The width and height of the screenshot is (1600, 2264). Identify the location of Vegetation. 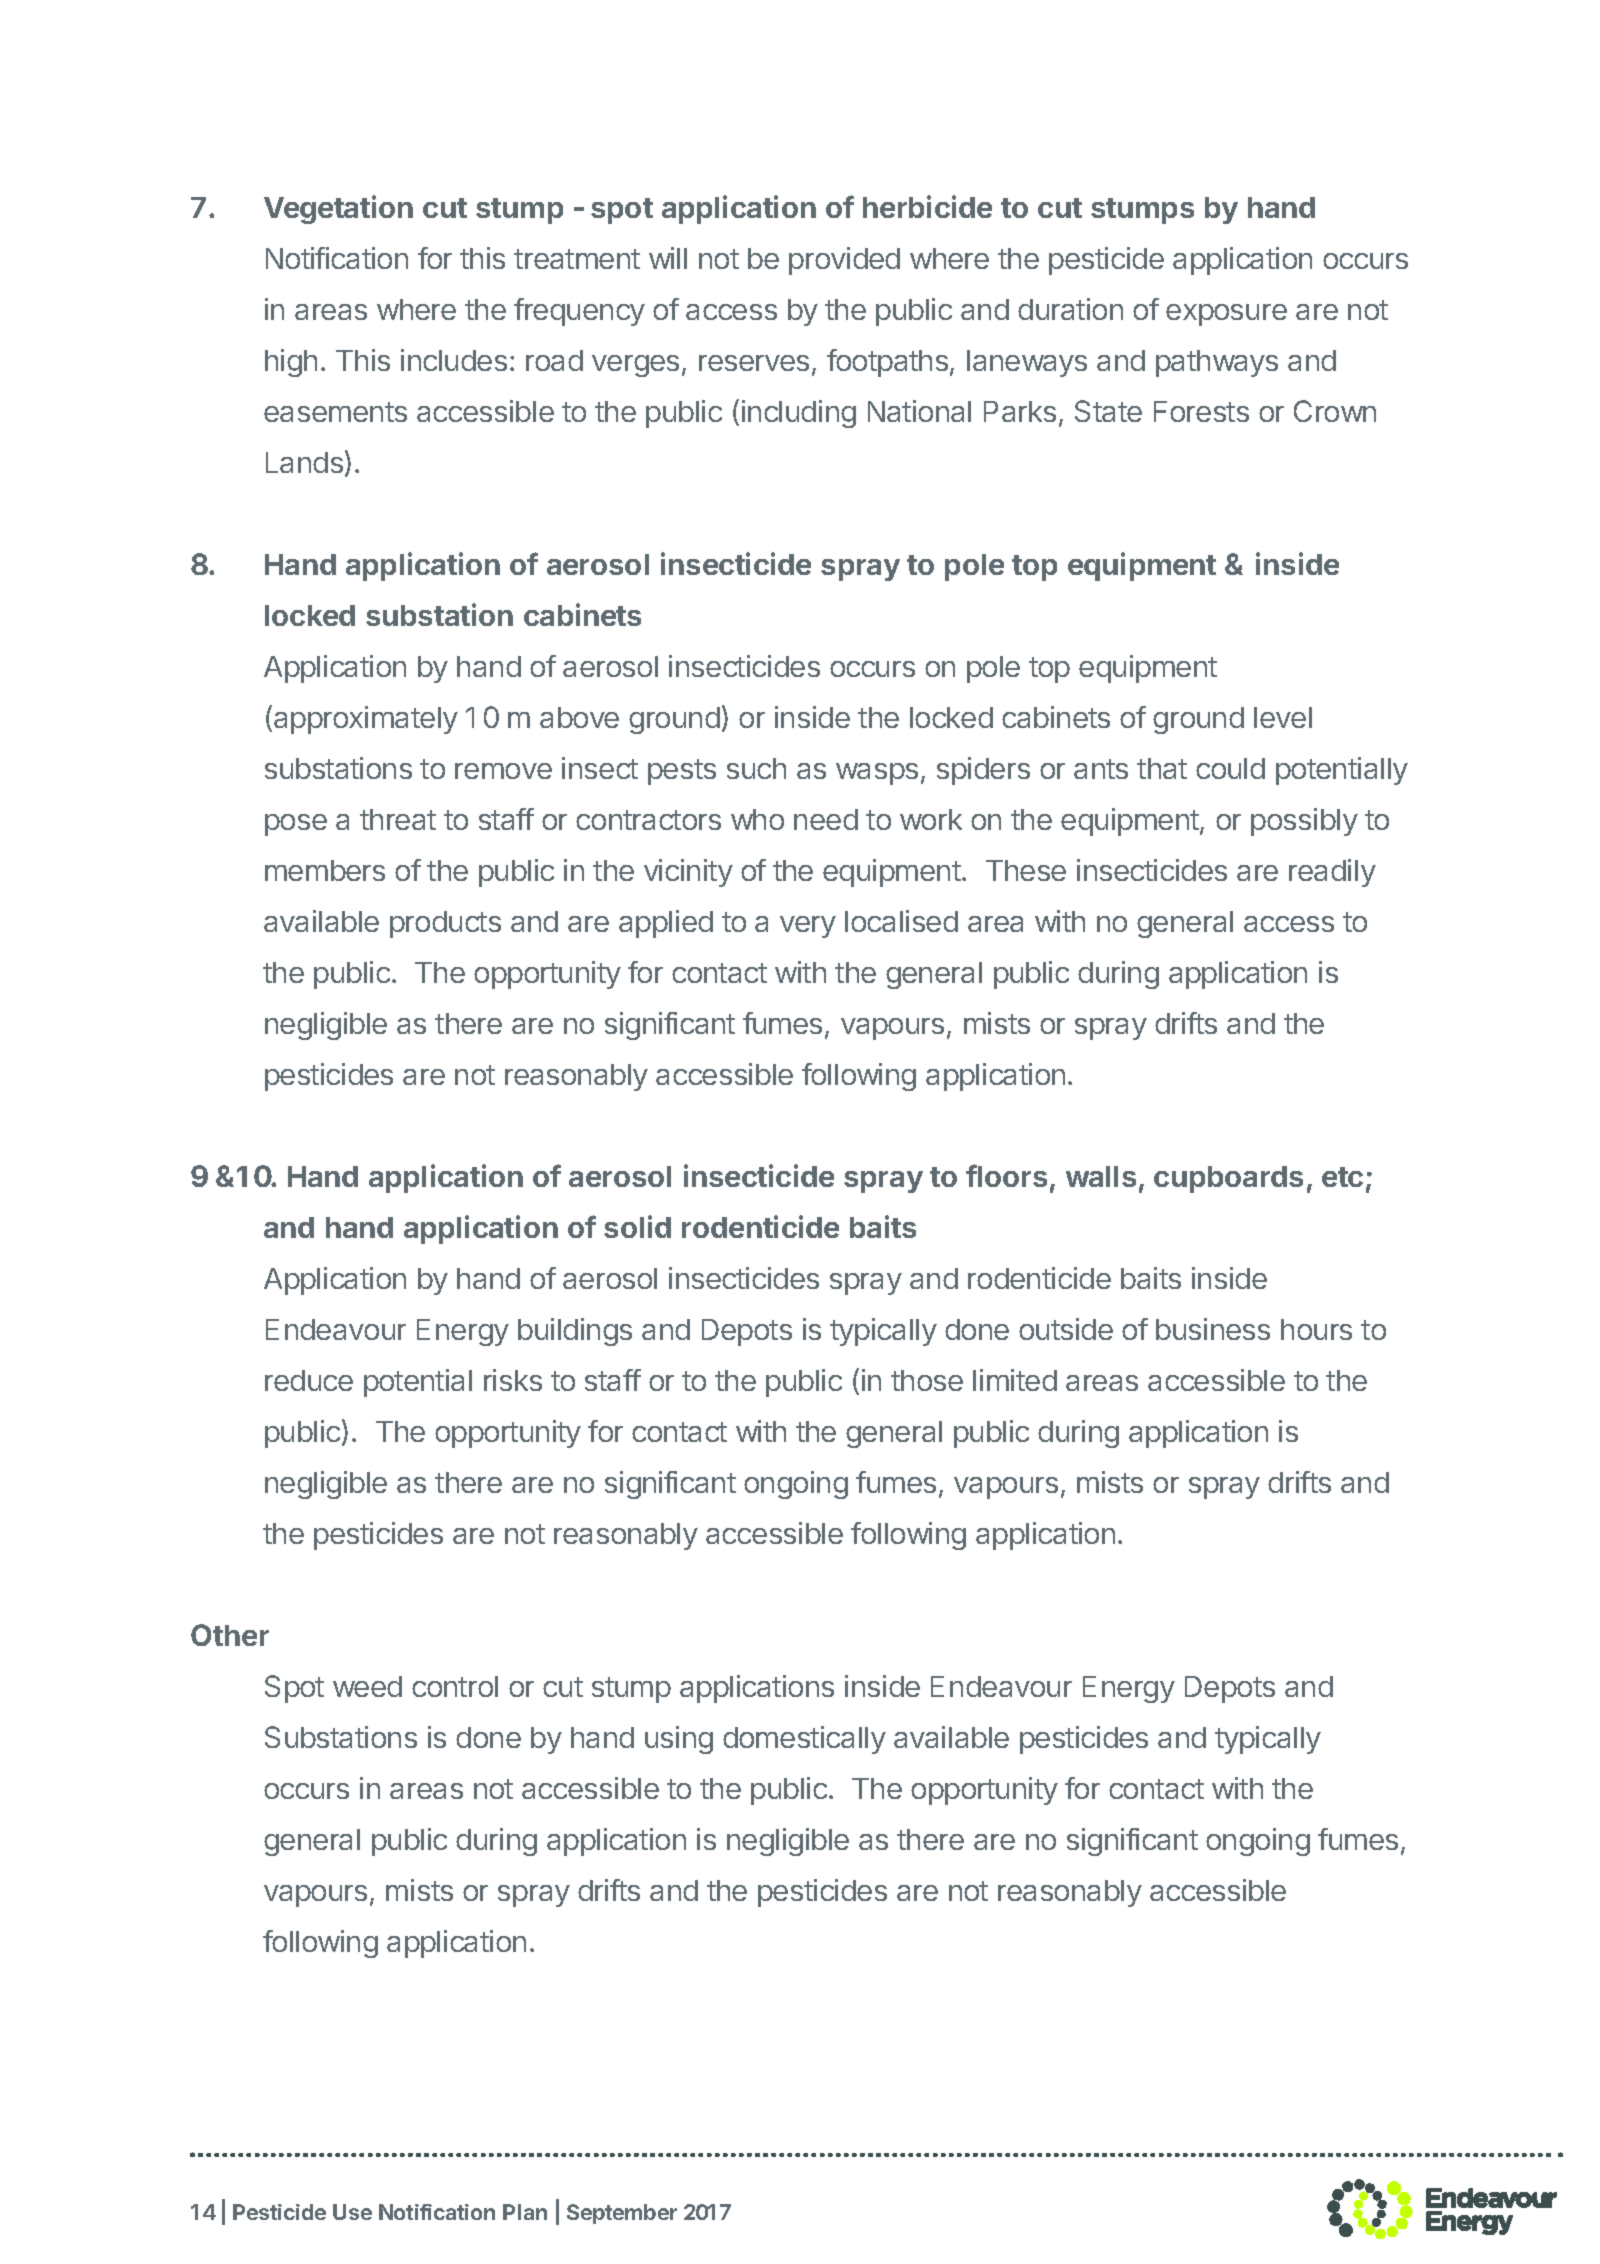
(338, 209).
